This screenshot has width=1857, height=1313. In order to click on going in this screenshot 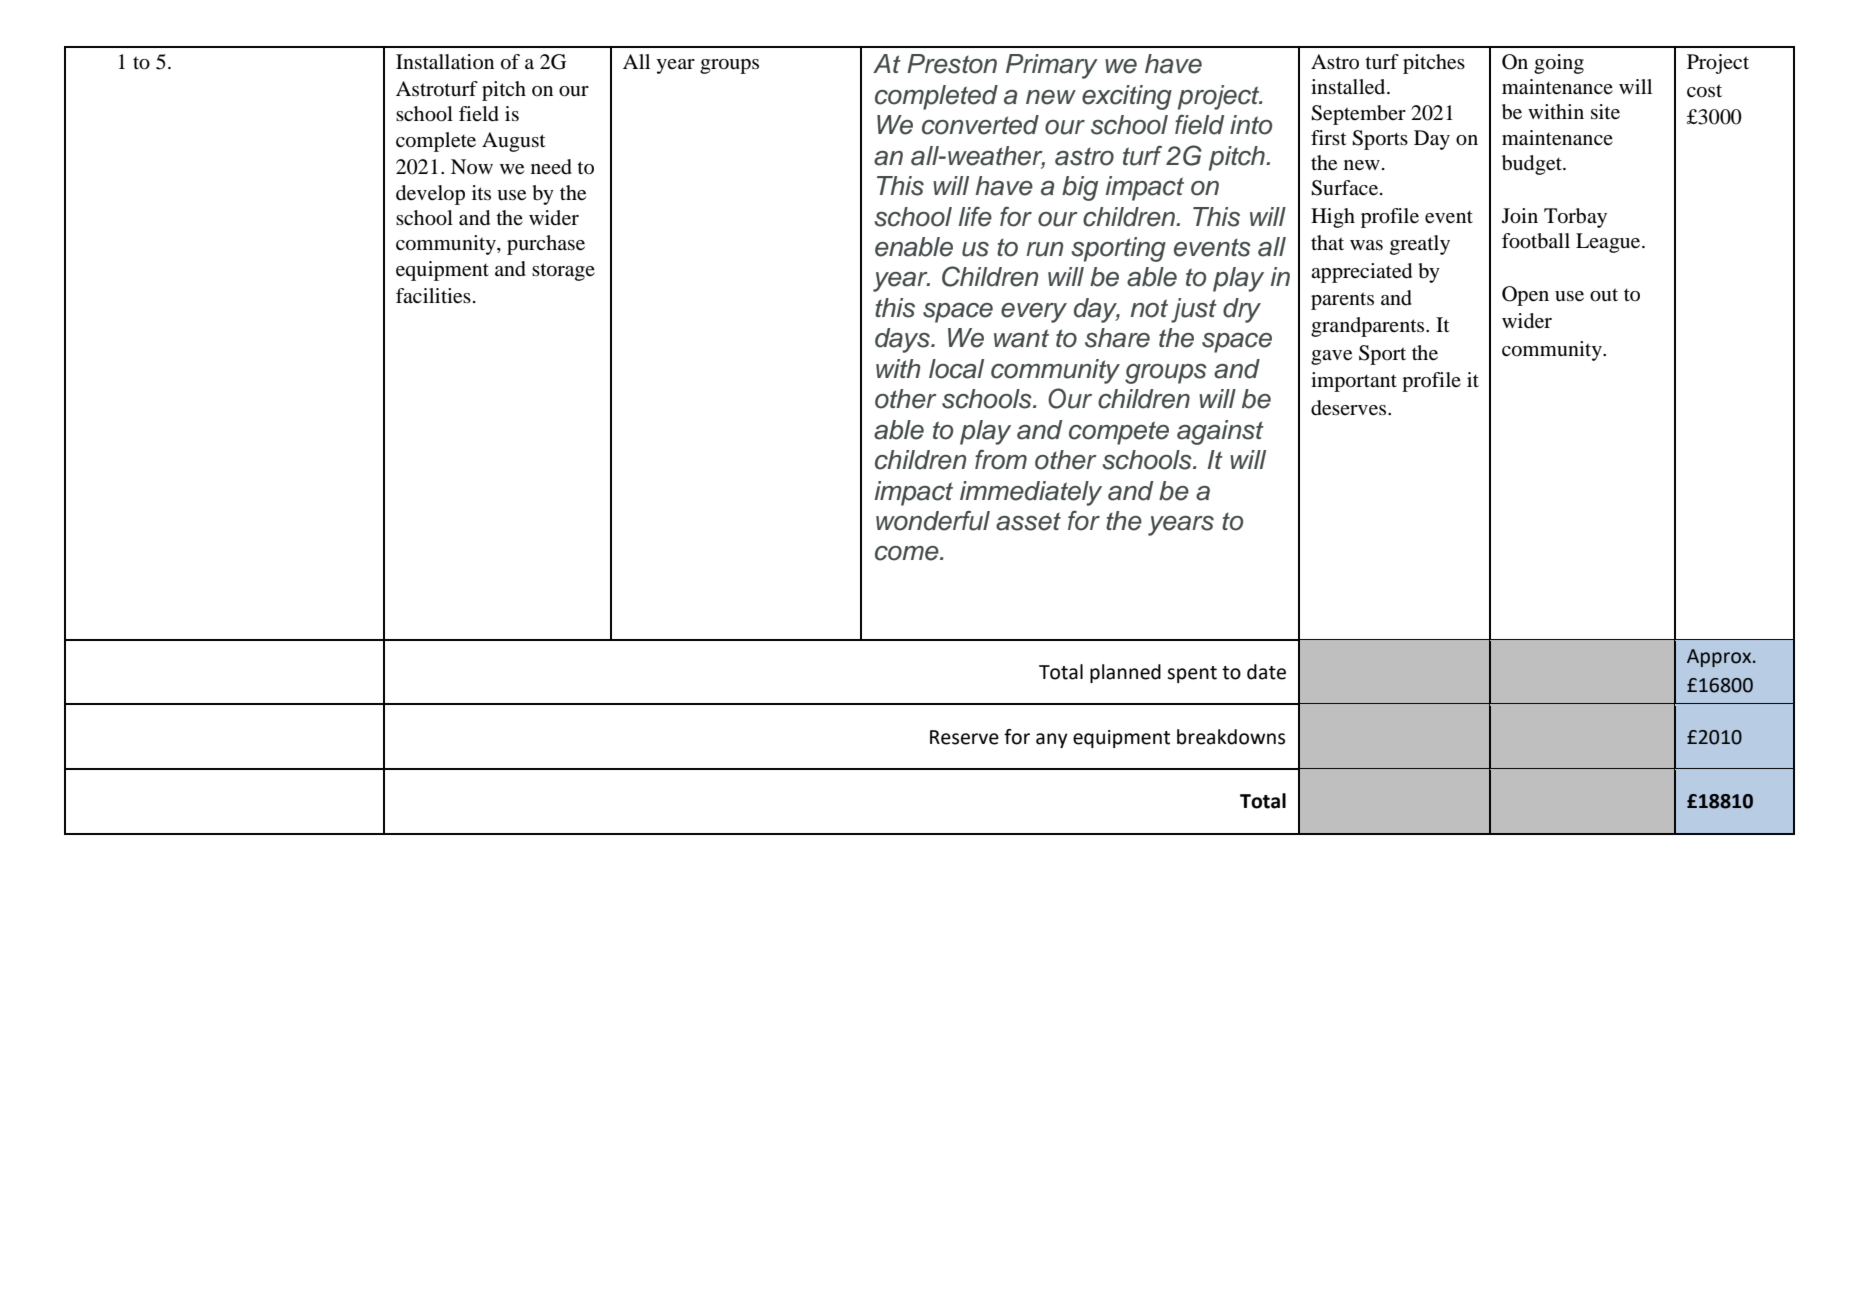, I will do `click(1559, 64)`.
